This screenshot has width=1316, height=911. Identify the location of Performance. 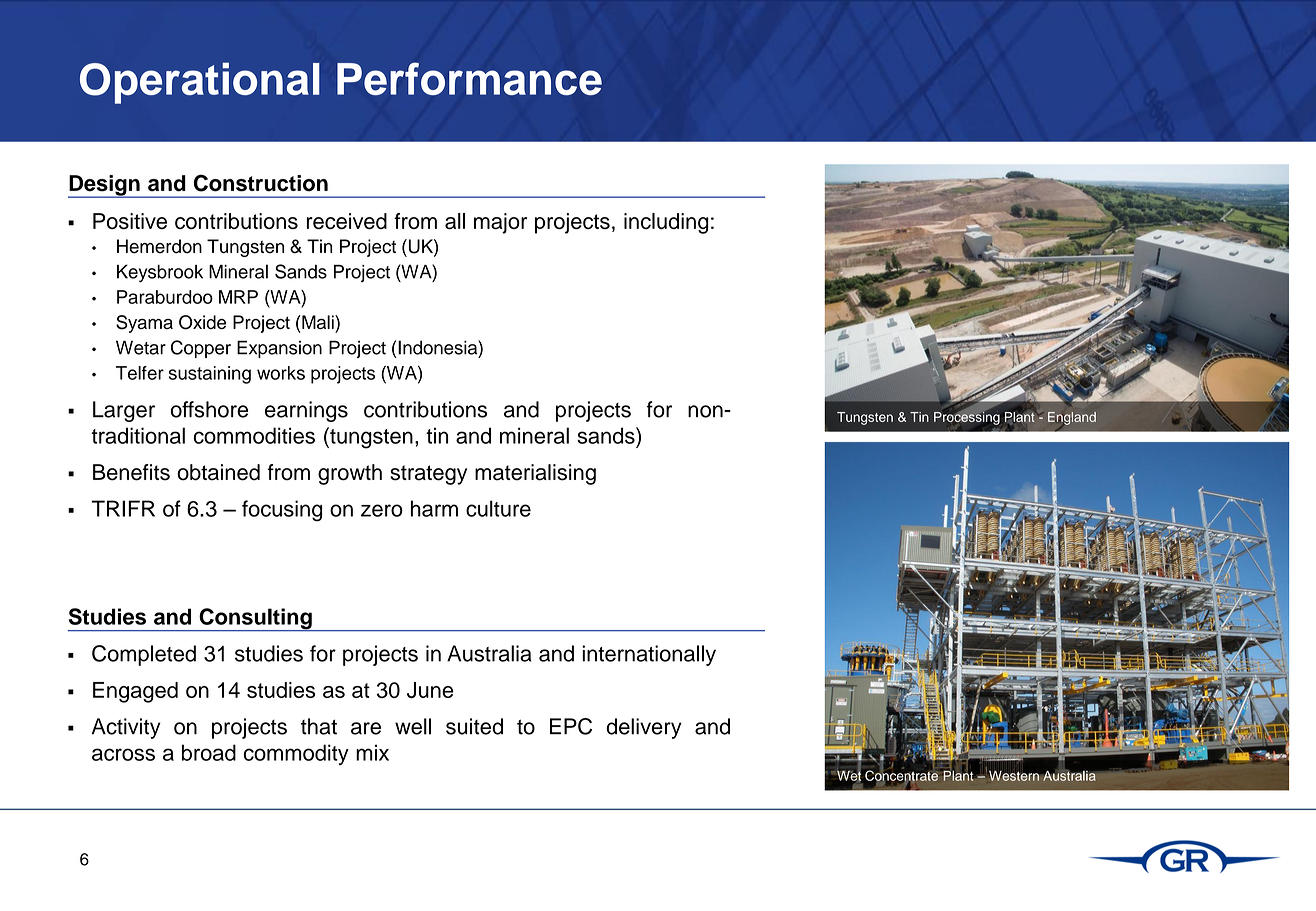
(469, 78).
